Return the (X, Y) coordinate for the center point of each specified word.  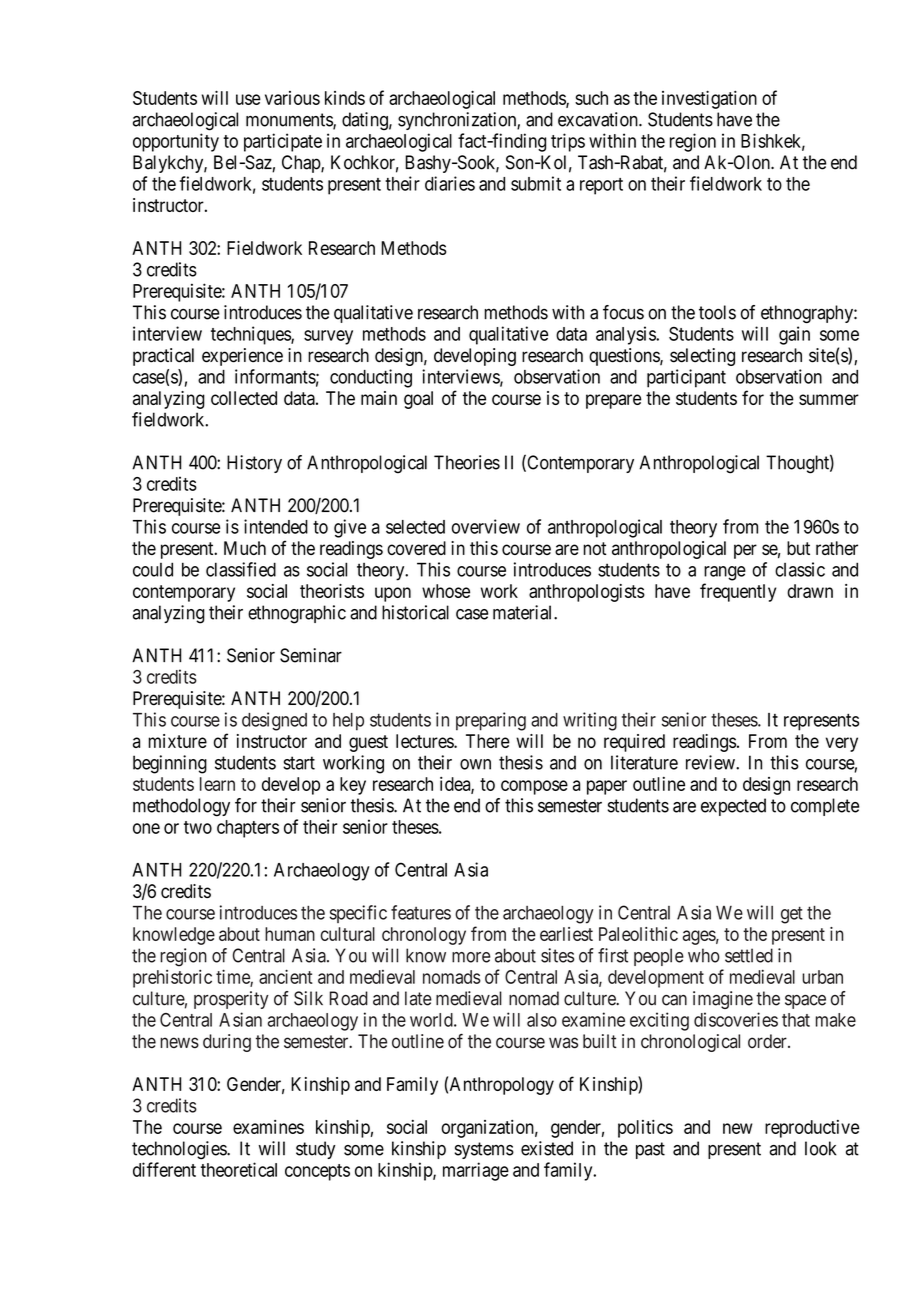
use (248, 99)
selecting (702, 357)
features (421, 912)
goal (418, 400)
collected (244, 398)
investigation (709, 99)
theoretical (239, 1169)
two (198, 827)
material (524, 612)
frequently (738, 592)
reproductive (812, 1129)
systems (484, 1150)
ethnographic (297, 614)
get (792, 915)
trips (568, 142)
